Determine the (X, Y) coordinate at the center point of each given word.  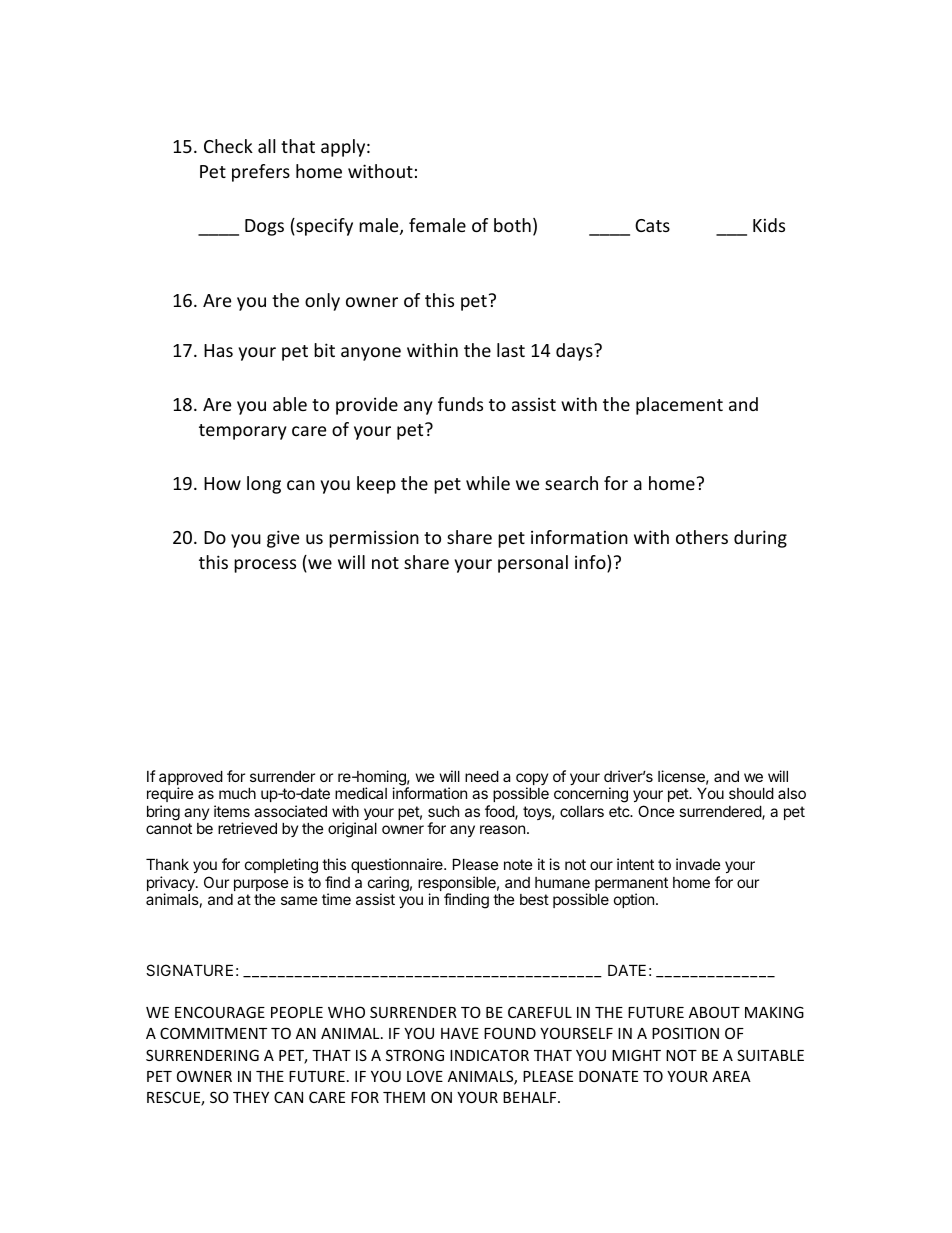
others (702, 537)
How (222, 483)
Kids (769, 225)
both (512, 225)
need (482, 776)
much (237, 793)
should (751, 793)
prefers (261, 173)
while (488, 483)
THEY (251, 1097)
